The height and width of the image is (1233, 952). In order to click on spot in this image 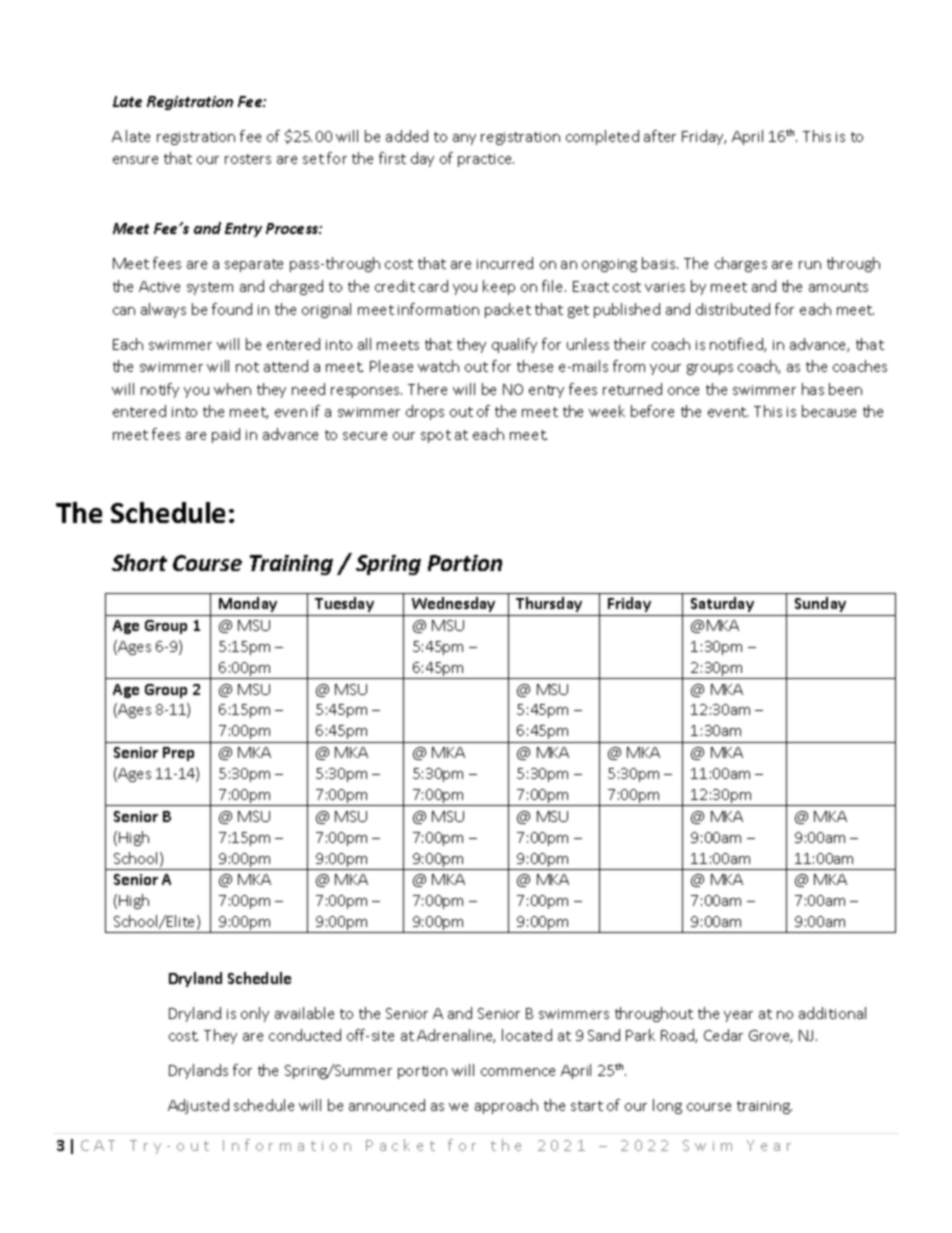, I will do `click(436, 436)`.
